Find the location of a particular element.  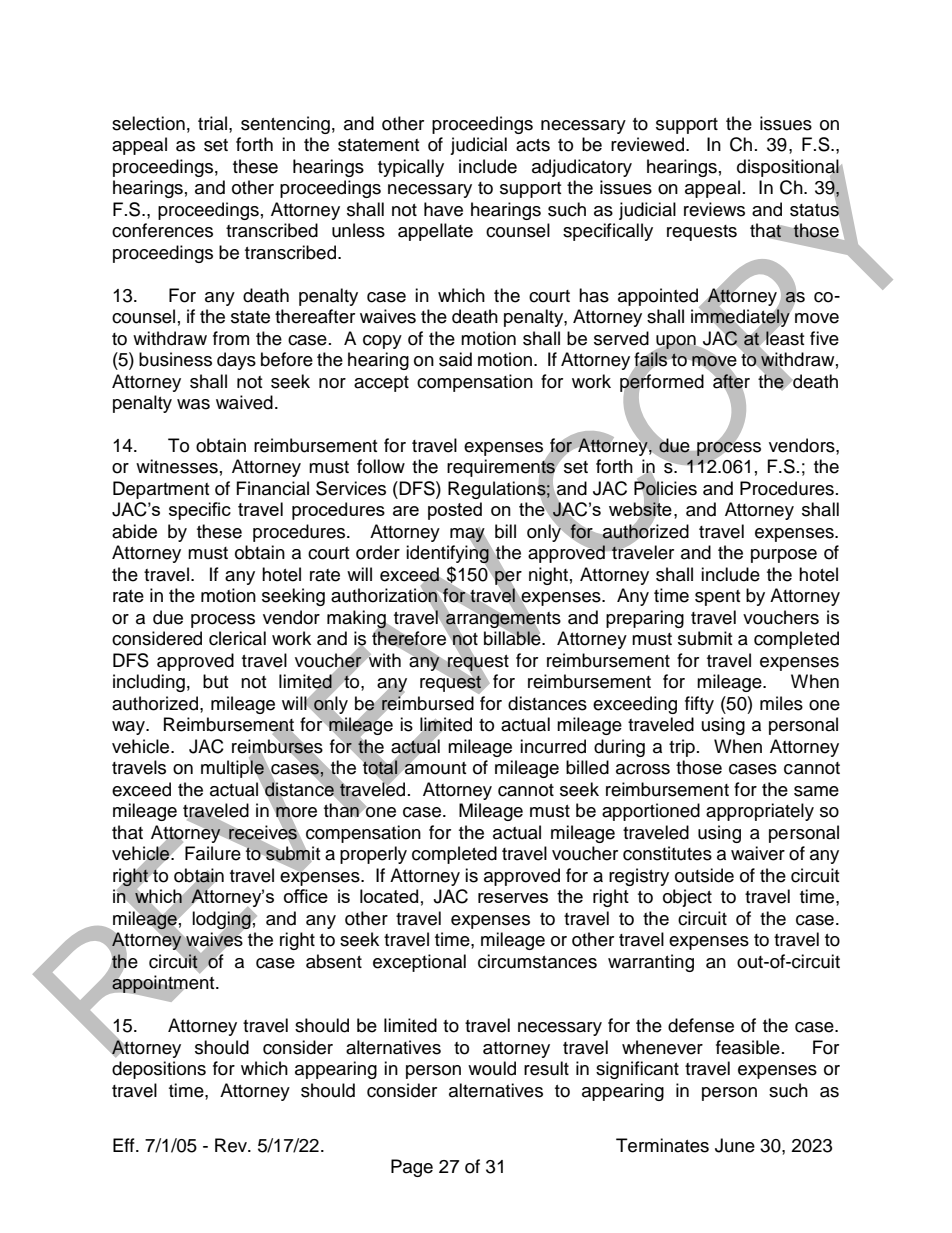

spent is located at coordinates (717, 598).
